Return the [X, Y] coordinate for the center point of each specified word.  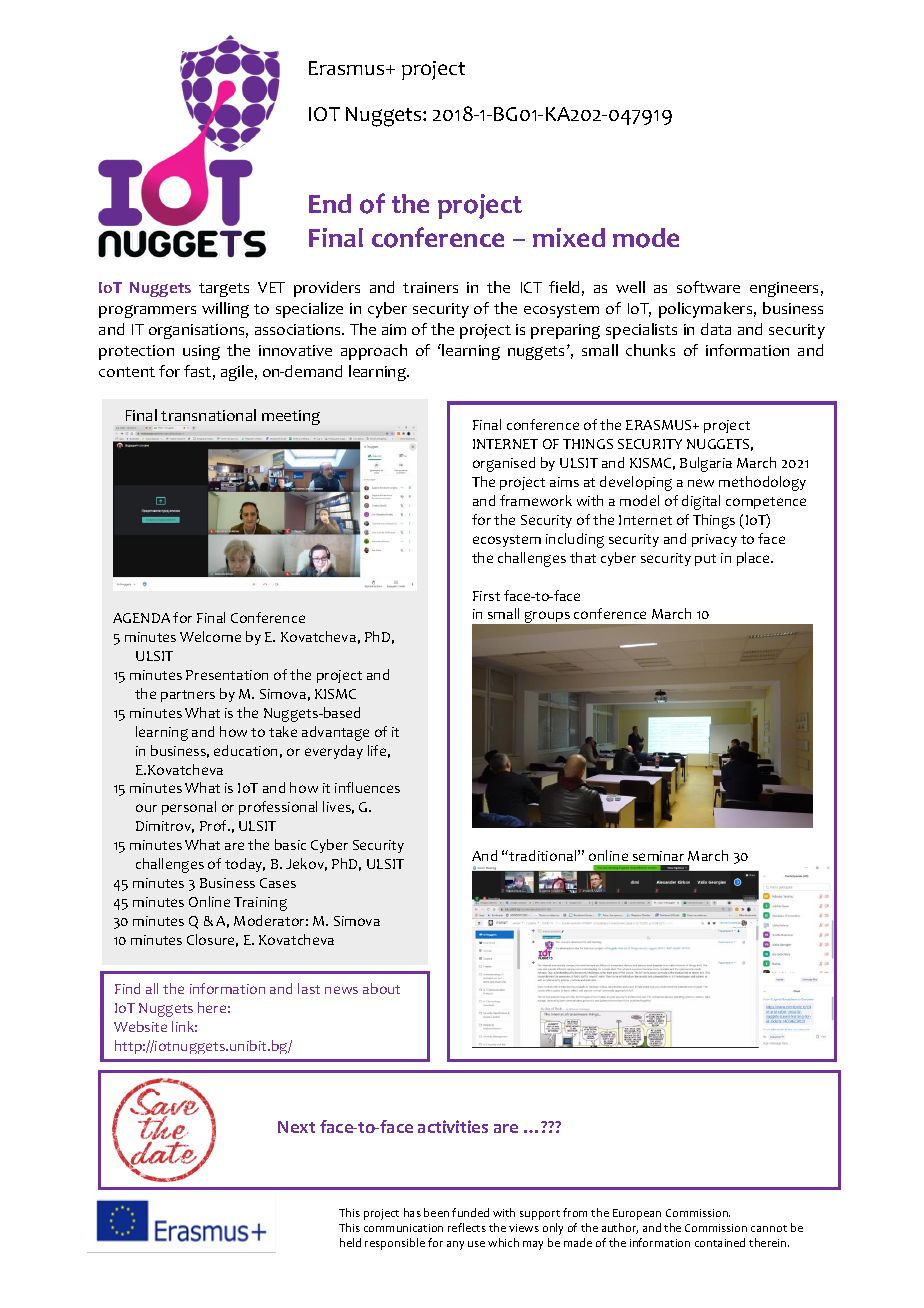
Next [296, 1127]
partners [188, 696]
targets [224, 290]
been [436, 1212]
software [708, 287]
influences [367, 787]
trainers [430, 287]
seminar [658, 856]
